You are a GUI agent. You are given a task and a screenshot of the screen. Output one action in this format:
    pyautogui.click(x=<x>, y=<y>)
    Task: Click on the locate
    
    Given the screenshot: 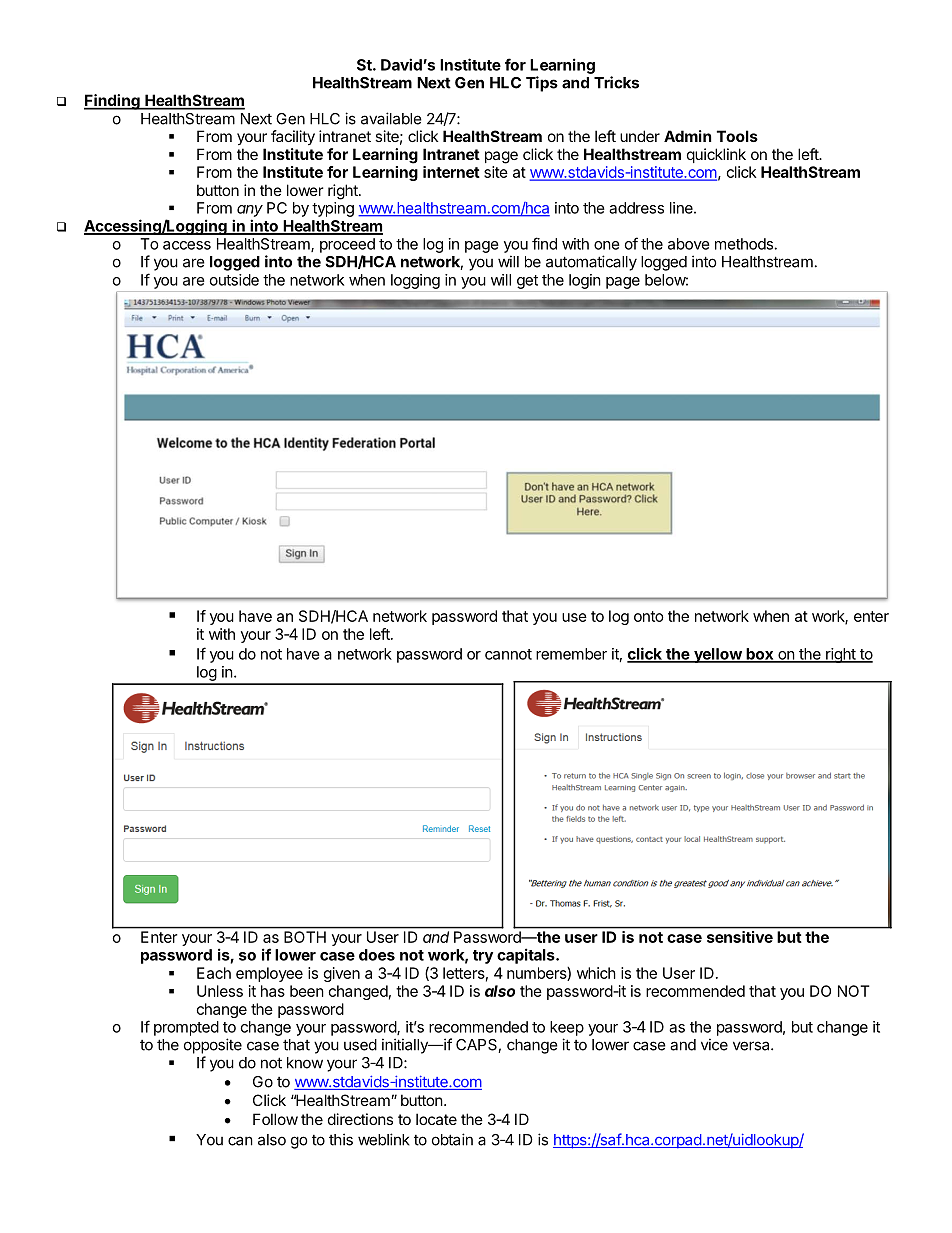 What is the action you would take?
    pyautogui.click(x=436, y=1119)
